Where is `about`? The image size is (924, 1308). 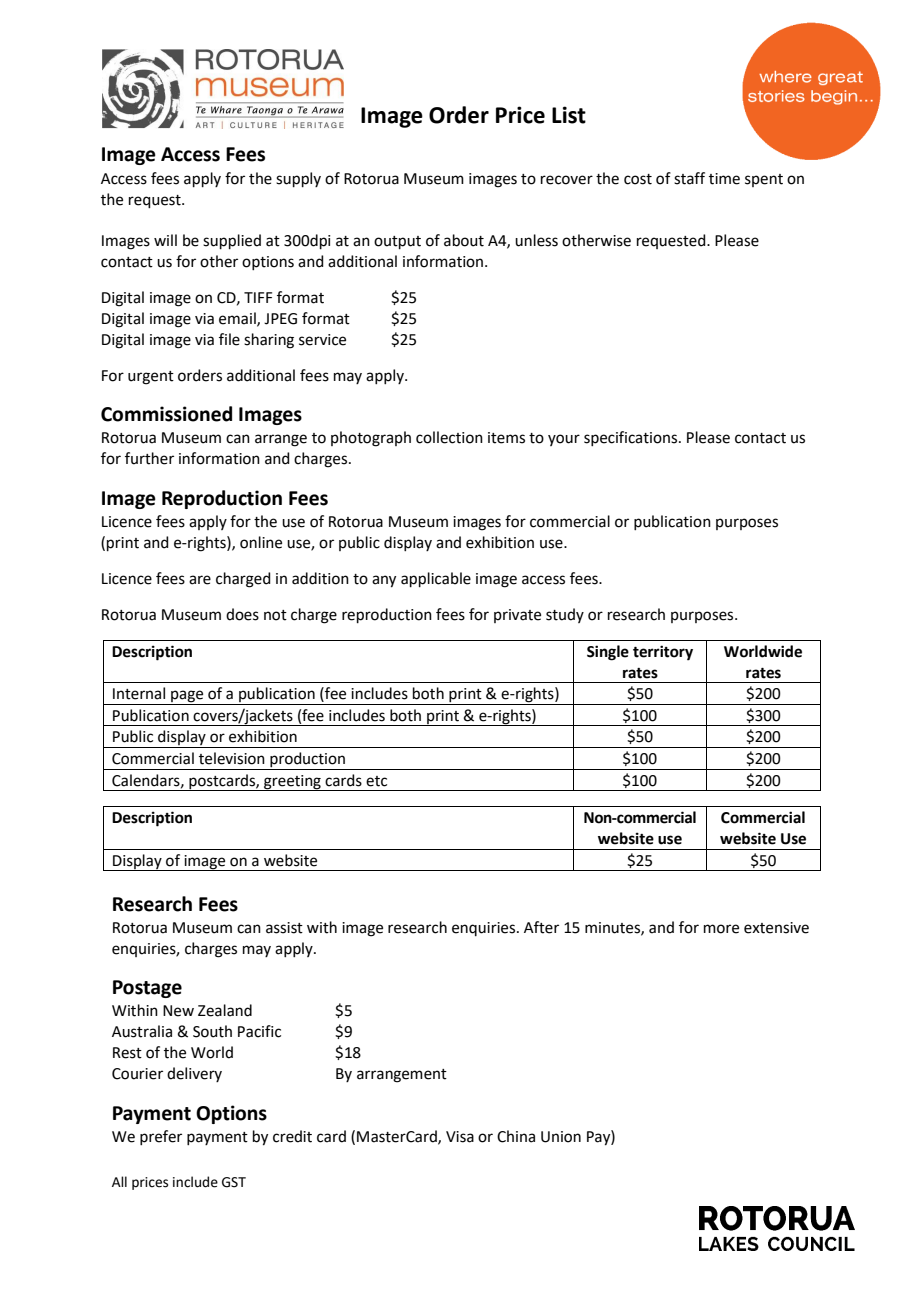
about is located at coordinates (464, 240).
